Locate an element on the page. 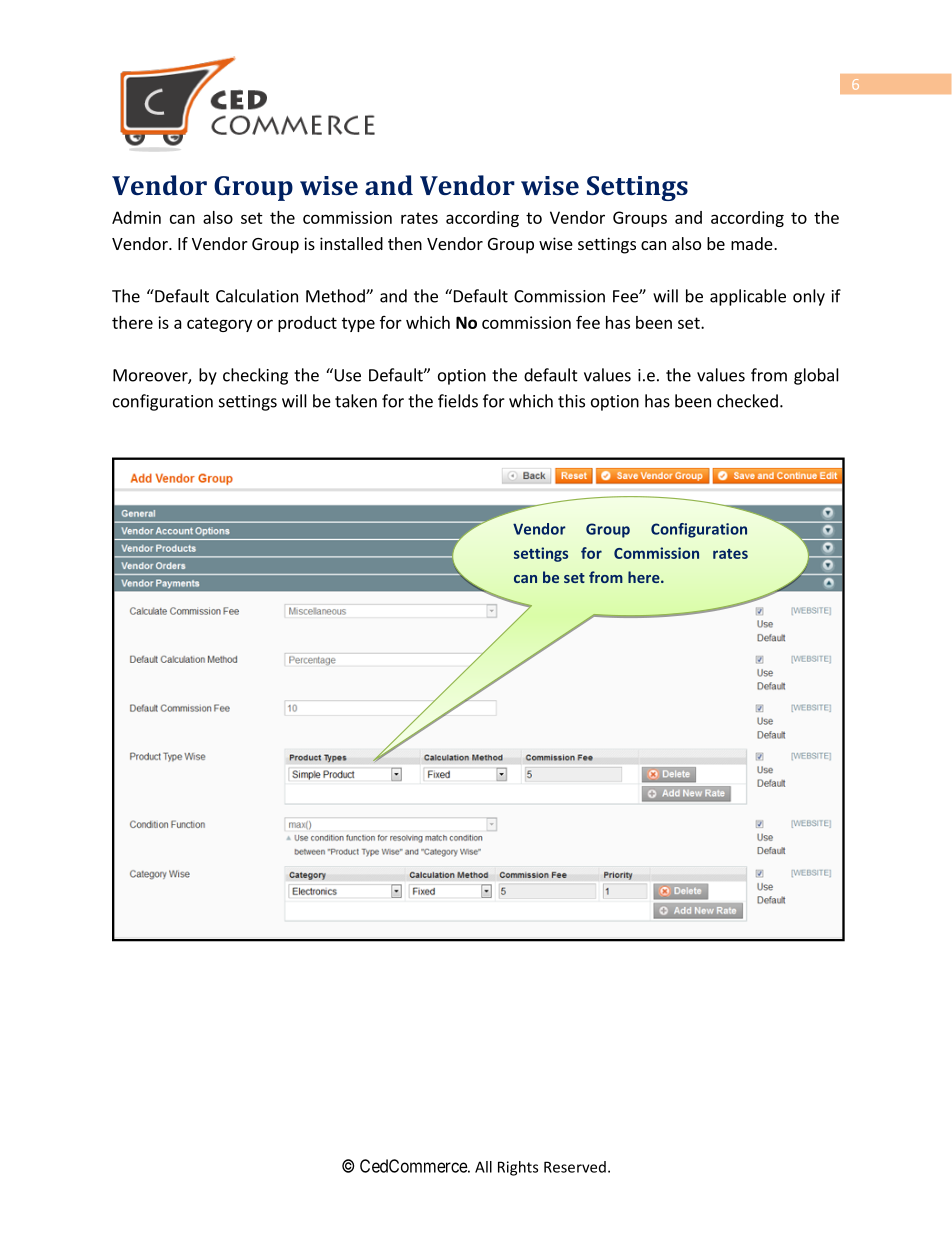 The image size is (952, 1233). then is located at coordinates (405, 243).
